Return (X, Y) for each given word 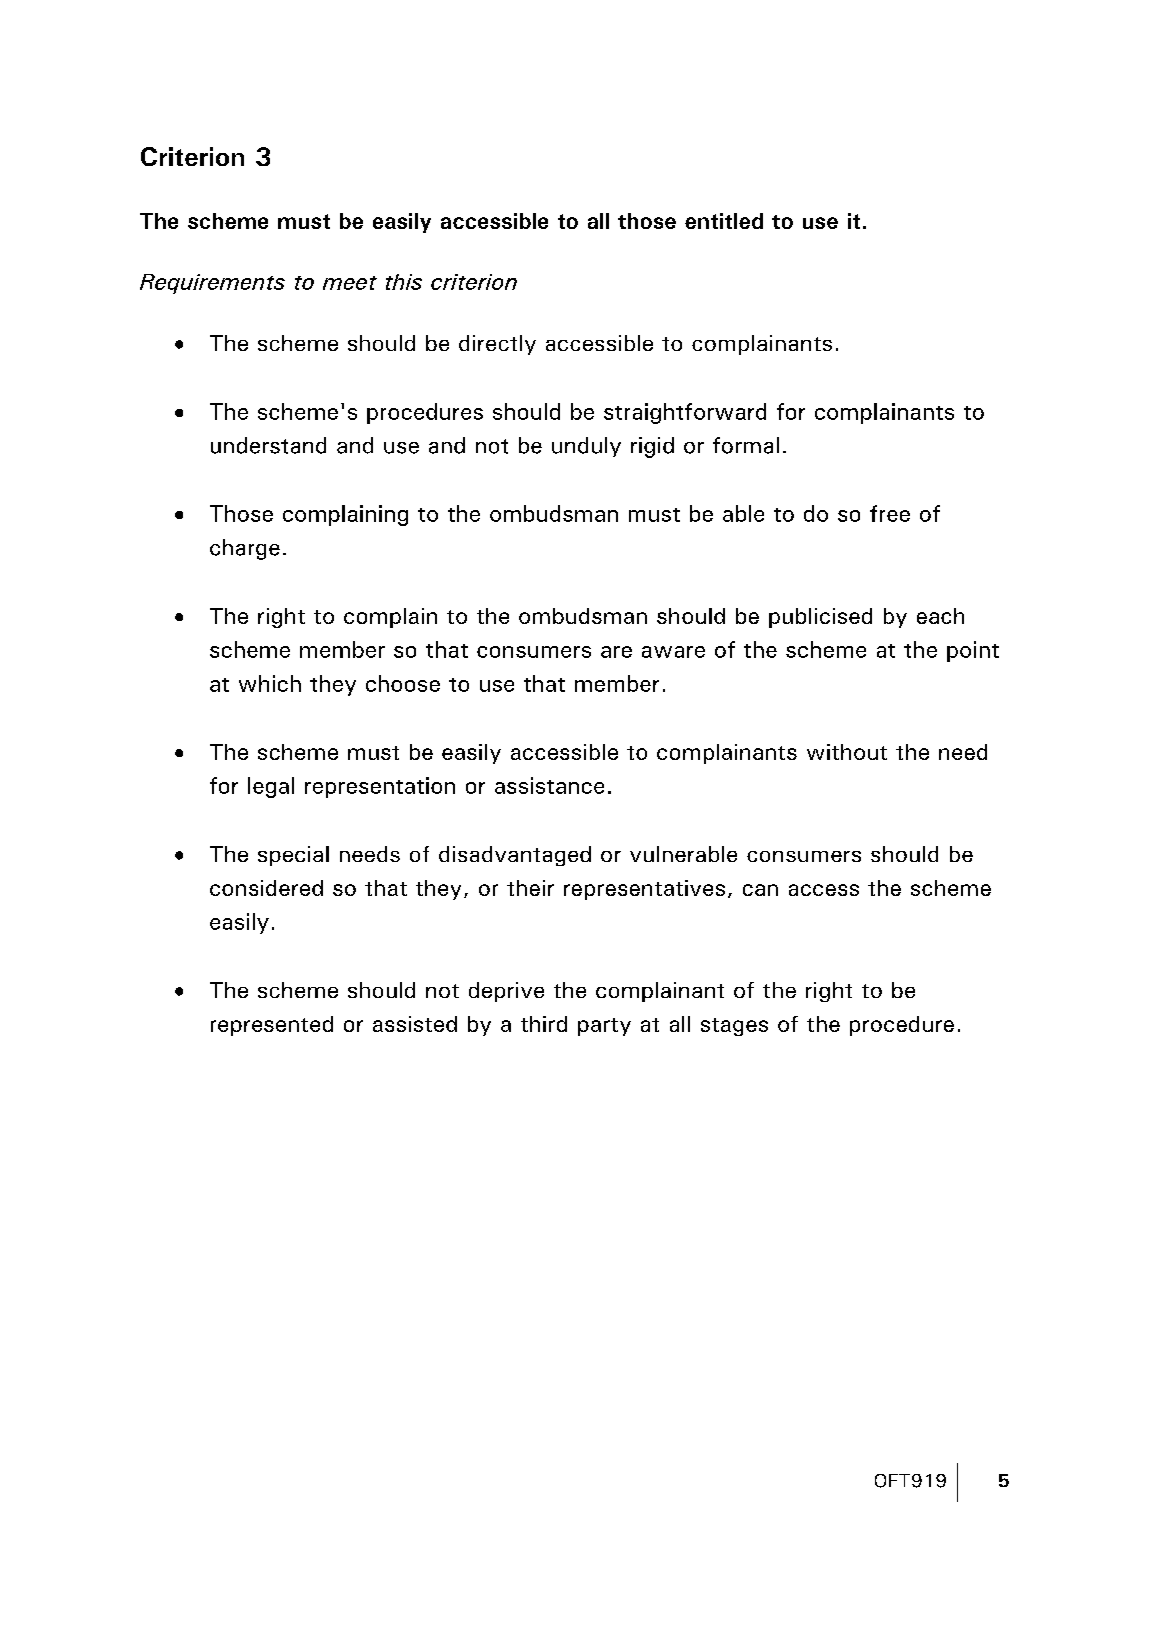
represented (272, 1026)
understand (268, 445)
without (847, 752)
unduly (586, 447)
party (604, 1027)
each (940, 616)
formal (746, 445)
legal (271, 787)
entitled (724, 221)
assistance (549, 785)
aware (673, 652)
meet (350, 283)
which (270, 683)
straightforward (685, 413)
